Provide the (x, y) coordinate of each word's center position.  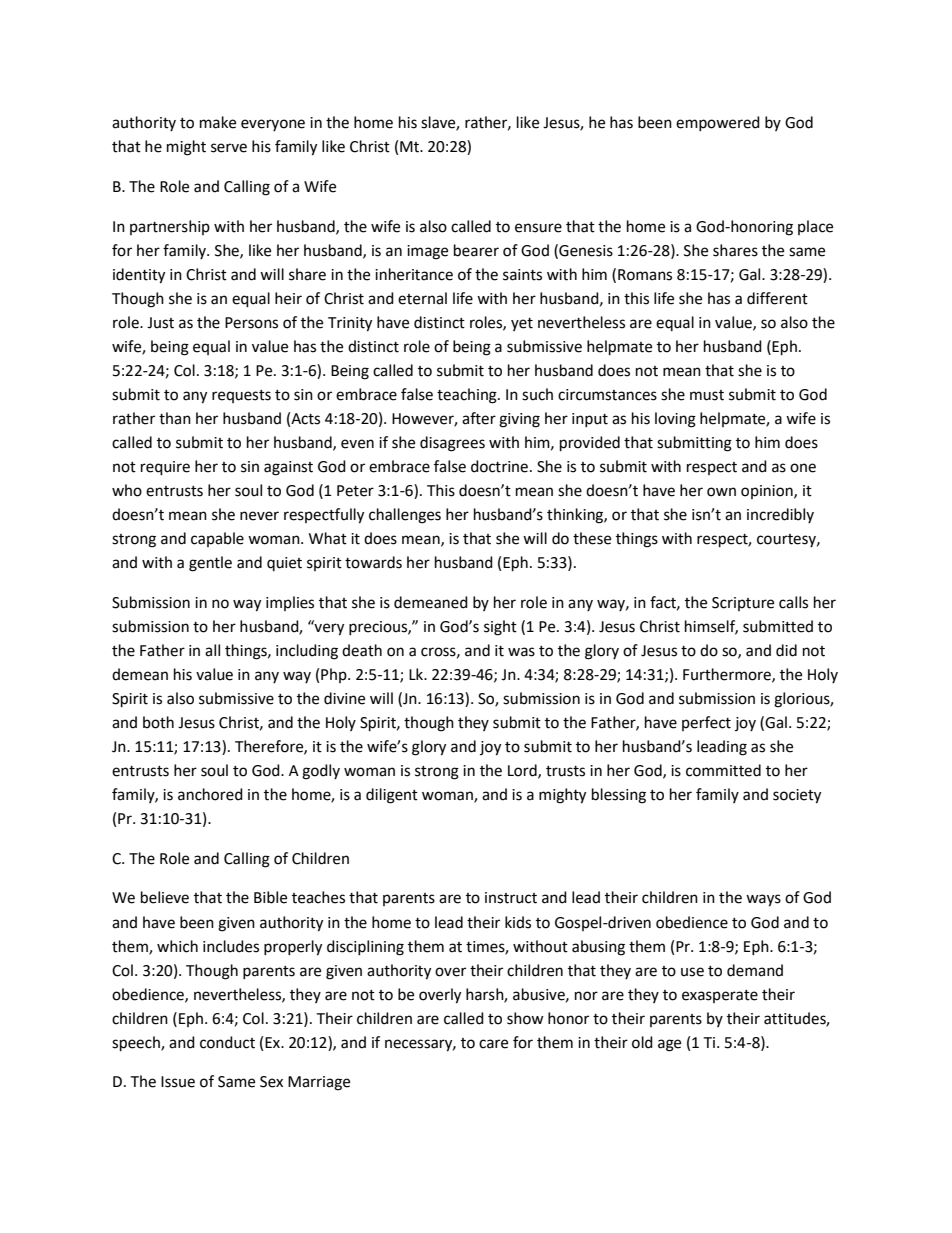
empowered (718, 123)
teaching (468, 396)
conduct (227, 1042)
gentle (210, 564)
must (707, 395)
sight (500, 628)
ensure (538, 228)
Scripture (743, 604)
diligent (392, 796)
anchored (210, 794)
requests (241, 396)
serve (229, 148)
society (797, 796)
